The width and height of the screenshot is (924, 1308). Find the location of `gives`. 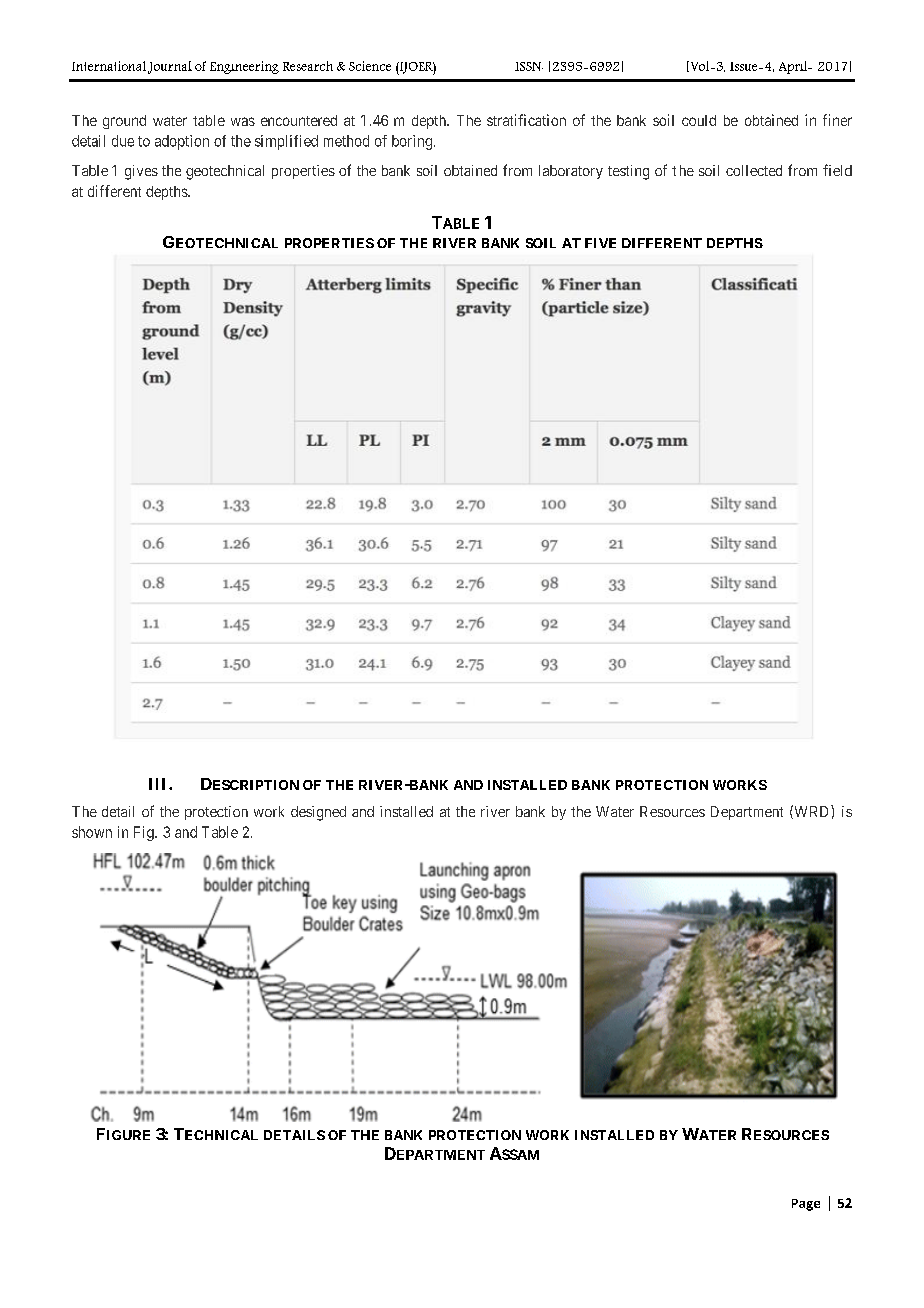

gives is located at coordinates (141, 172).
